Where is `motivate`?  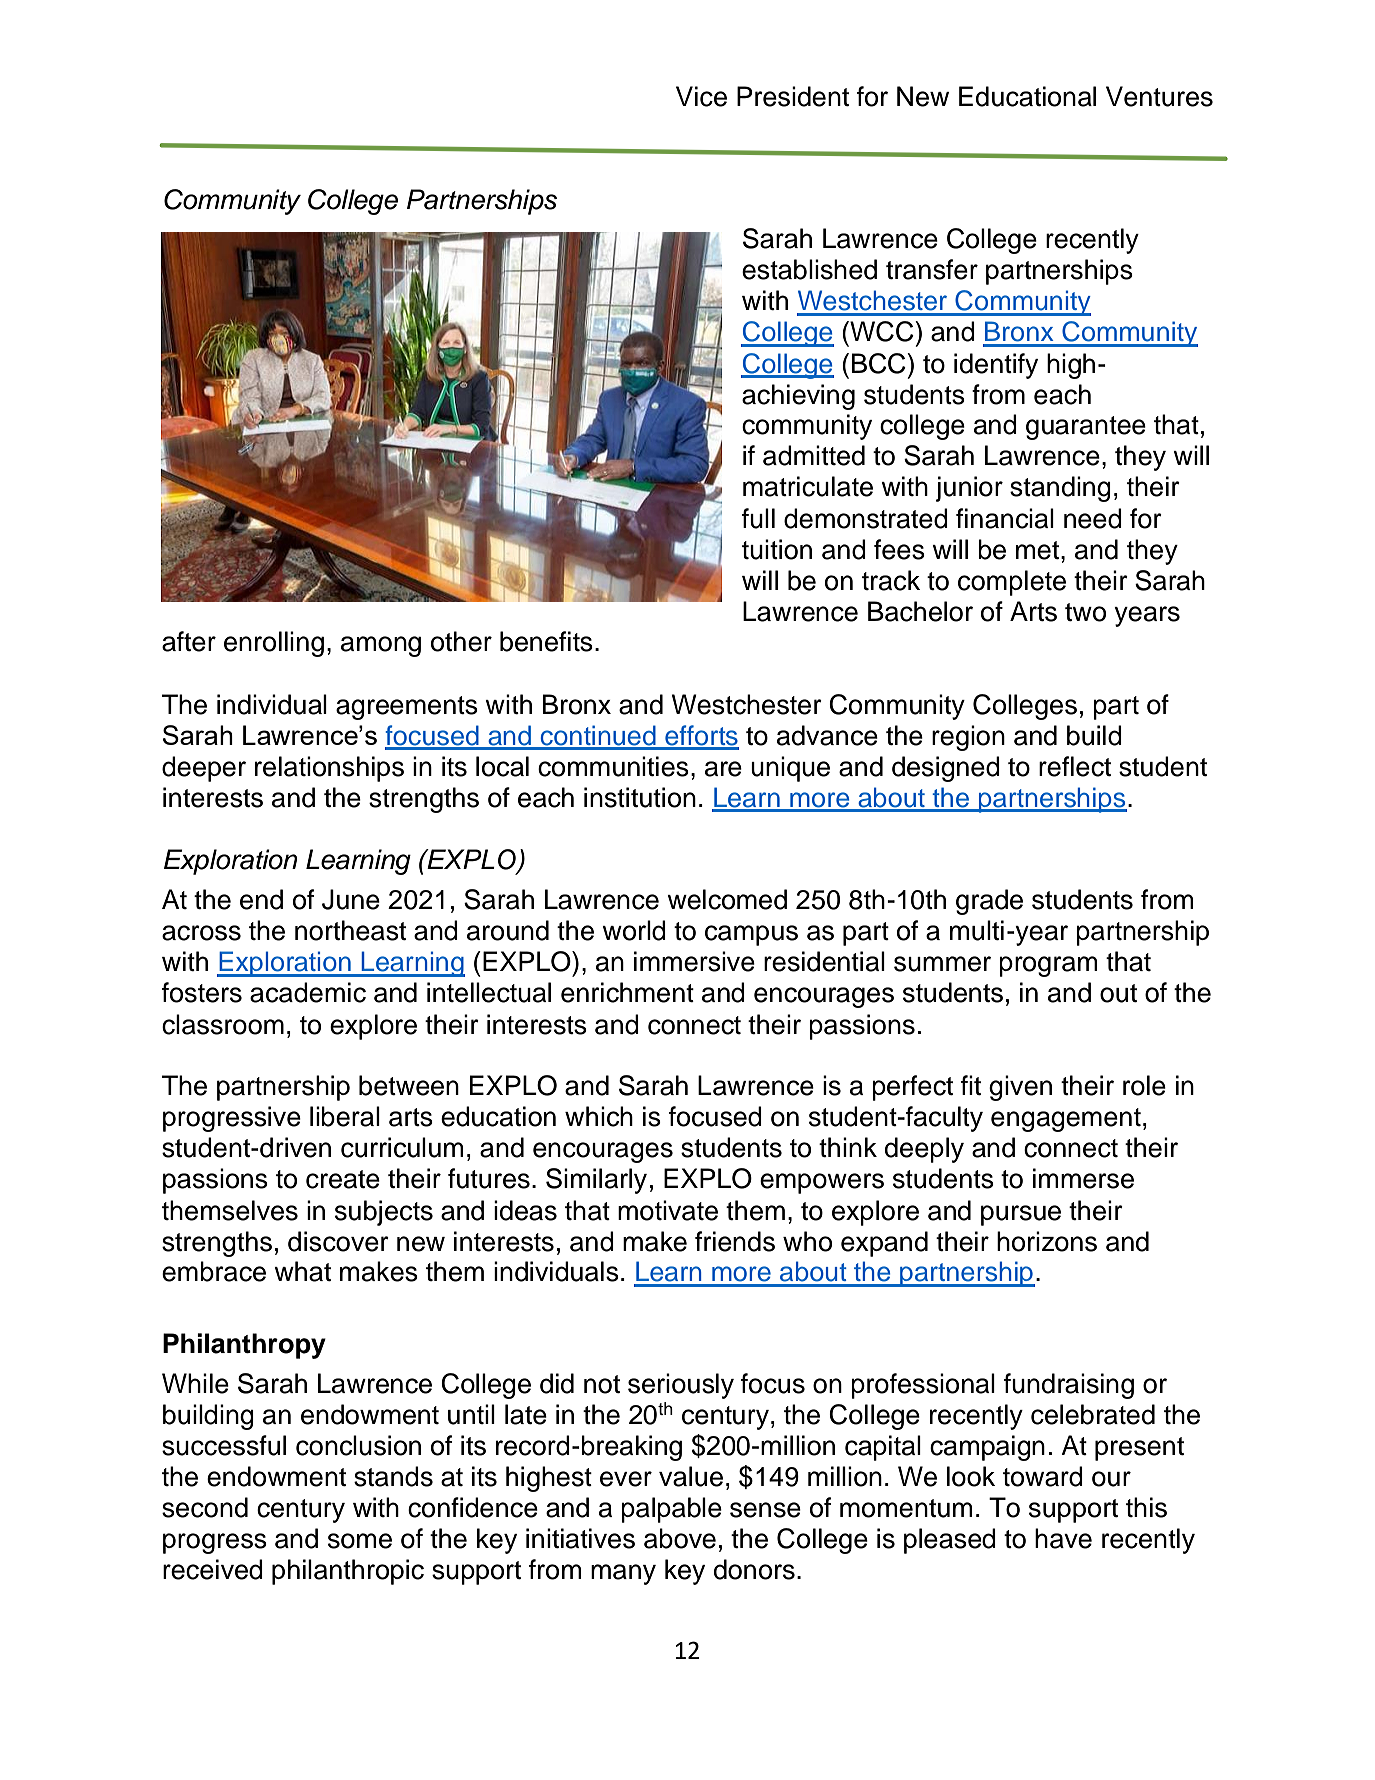 motivate is located at coordinates (668, 1210).
